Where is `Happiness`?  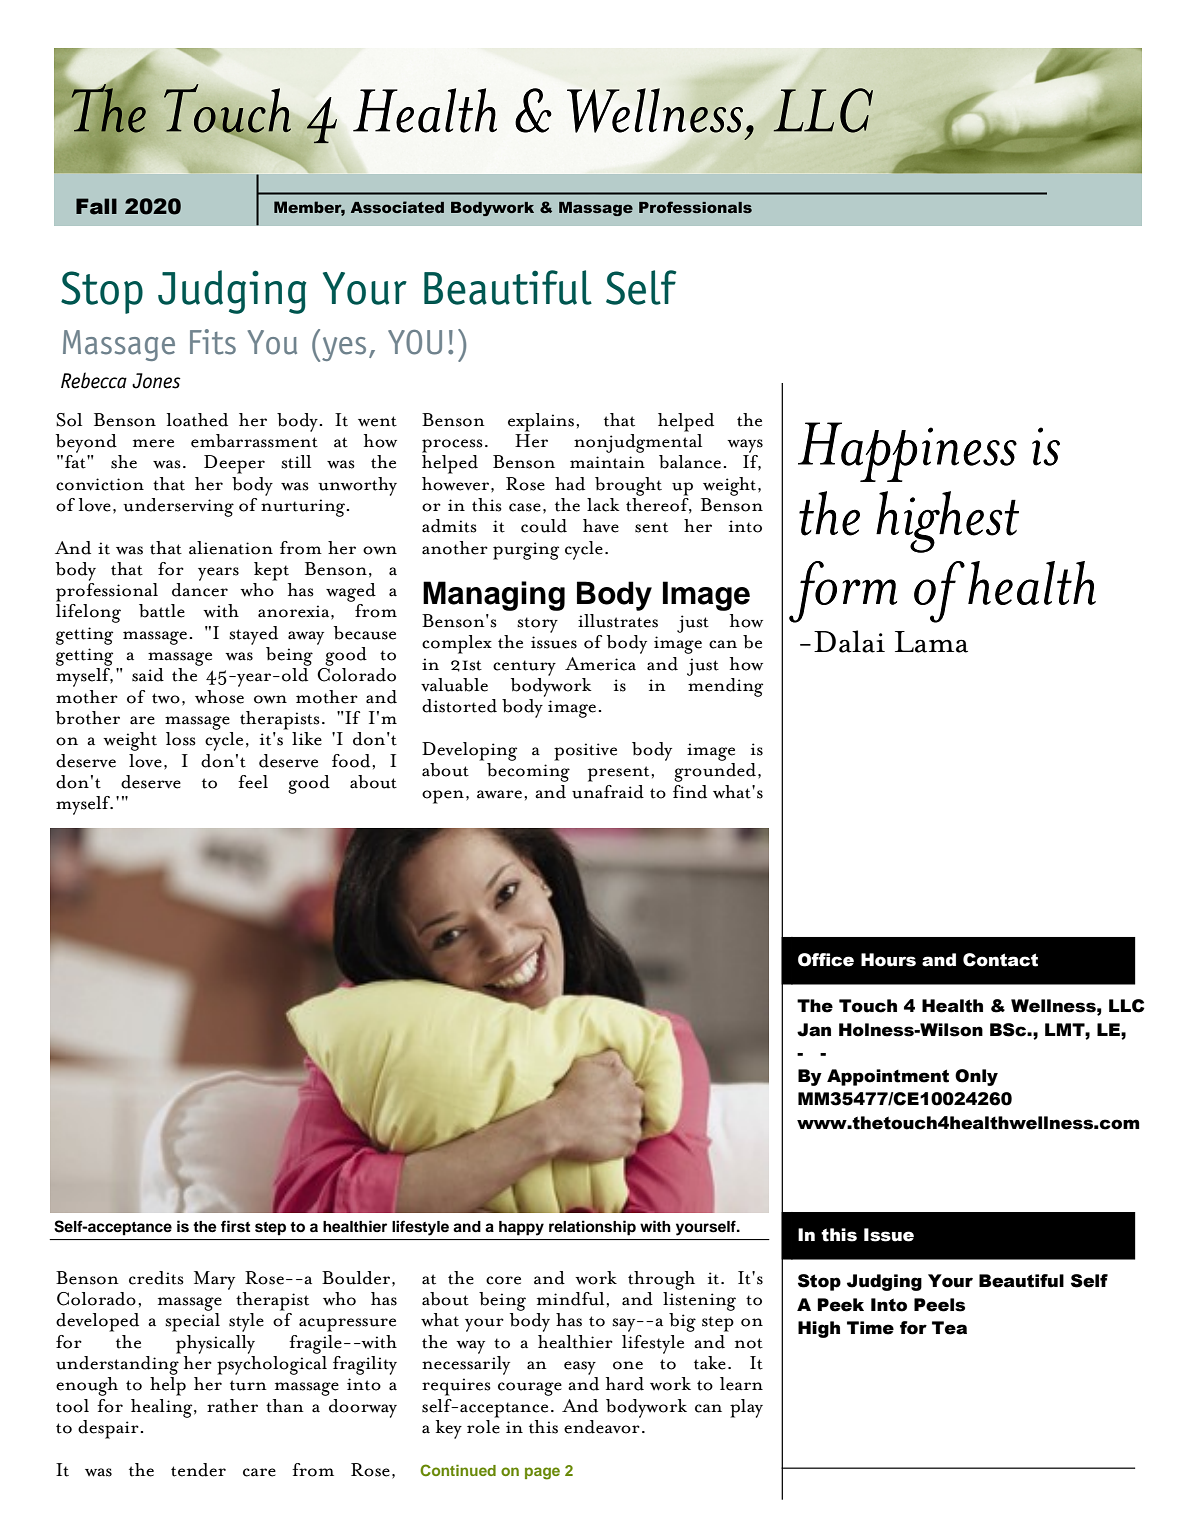
Happiness is located at coordinates (907, 452).
